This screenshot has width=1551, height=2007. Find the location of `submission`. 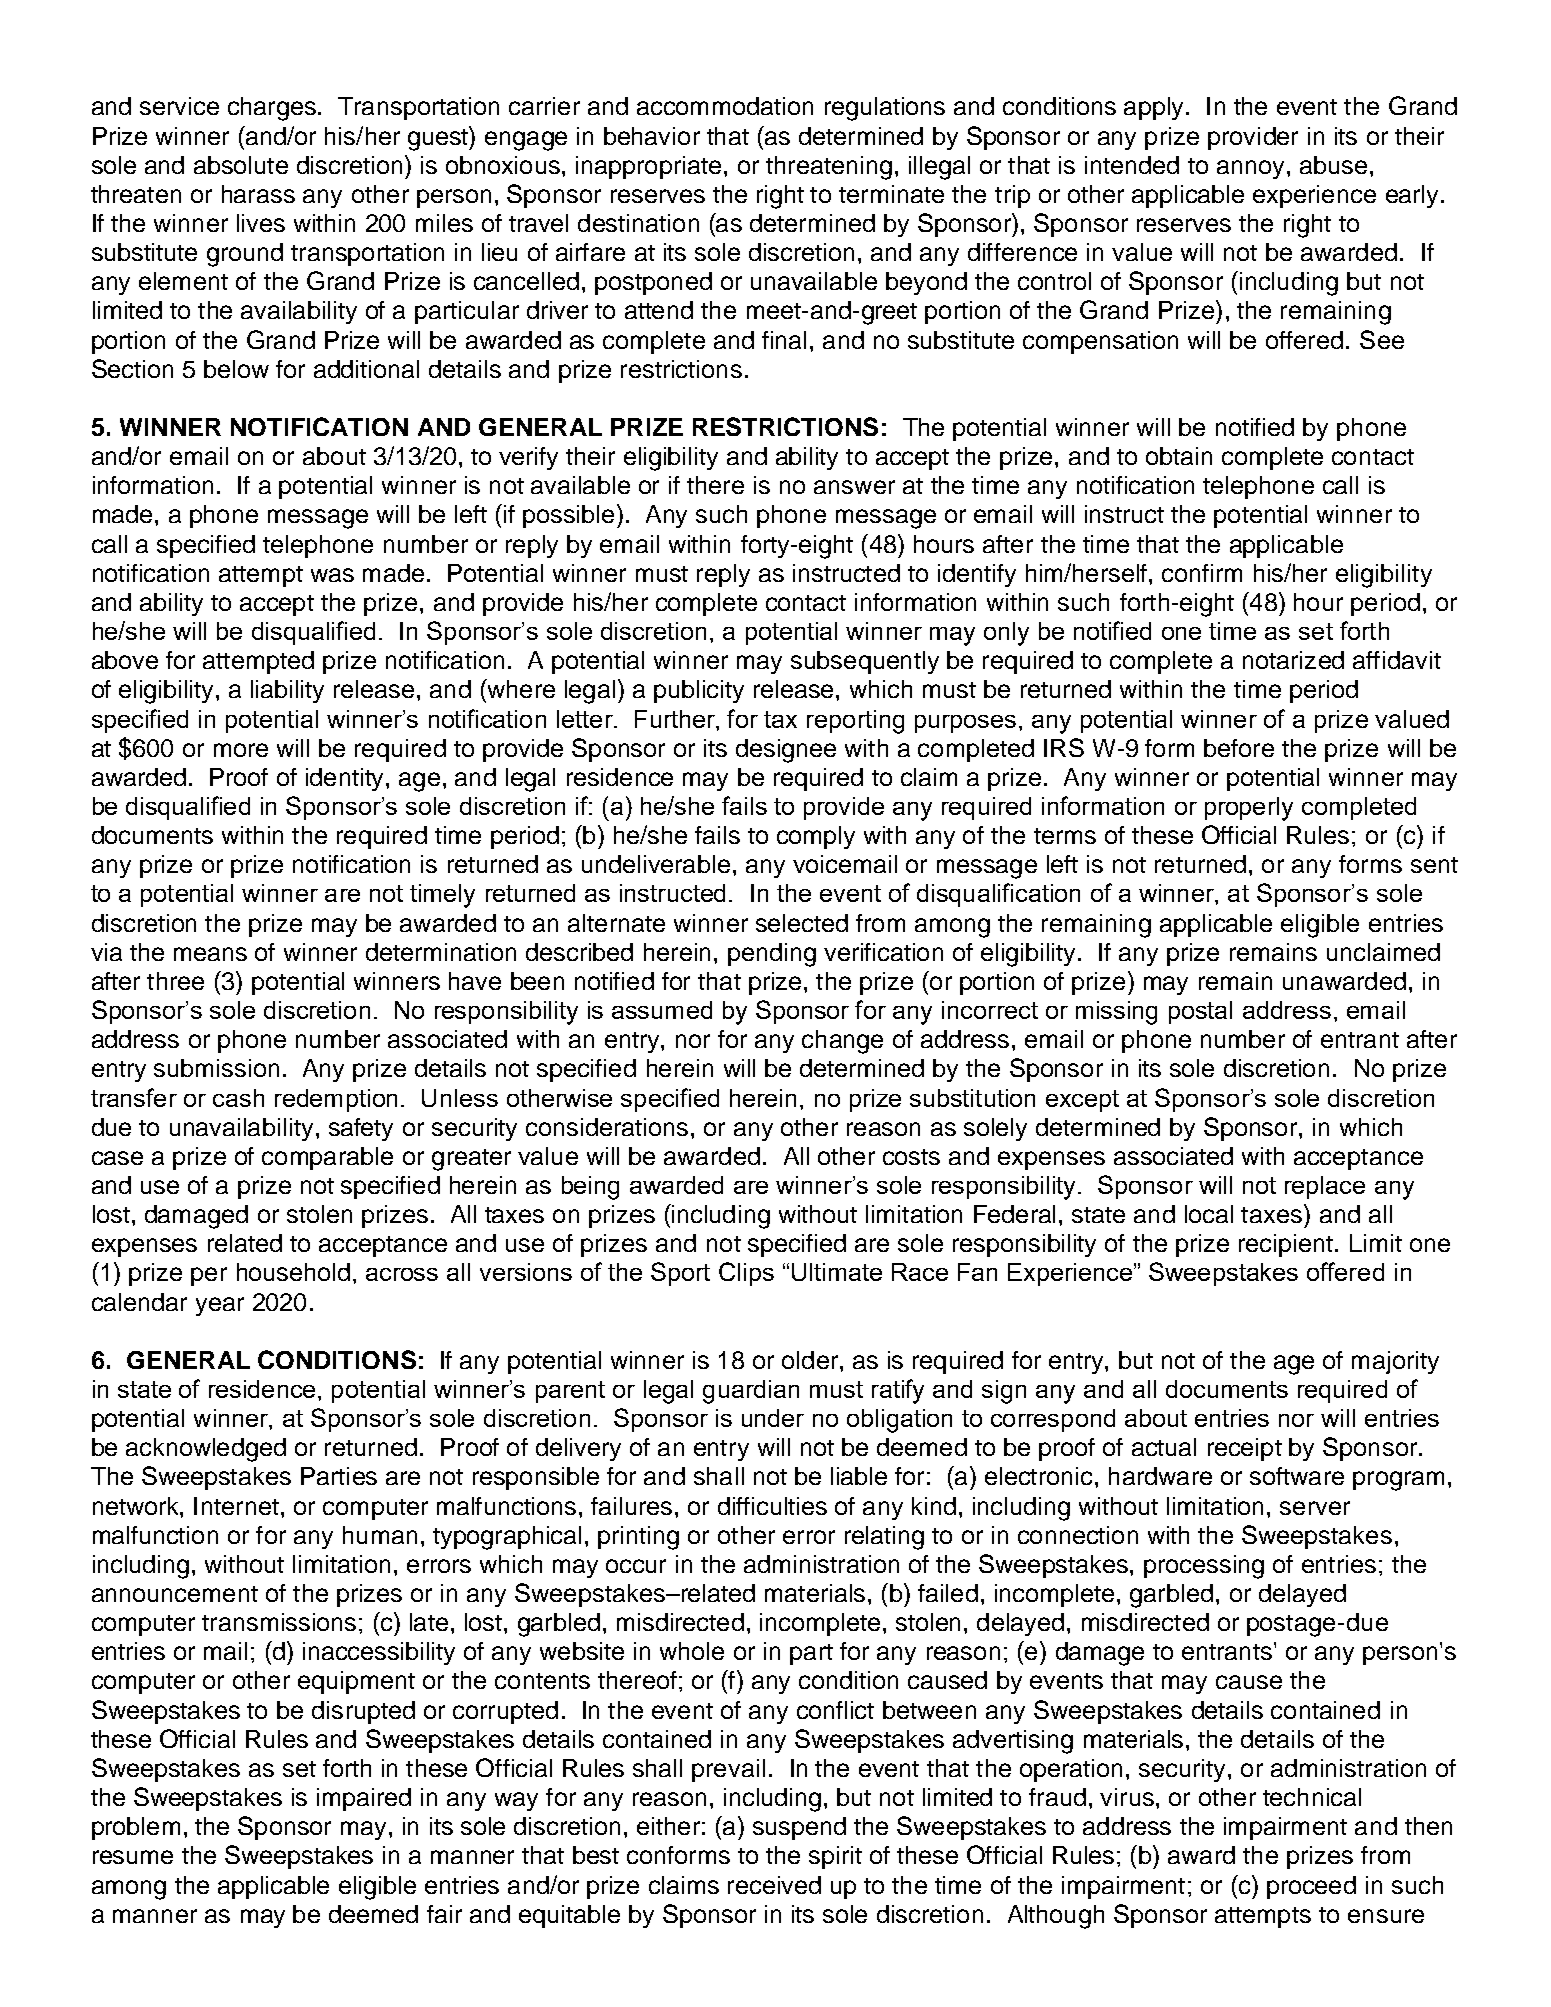

submission is located at coordinates (216, 1068).
